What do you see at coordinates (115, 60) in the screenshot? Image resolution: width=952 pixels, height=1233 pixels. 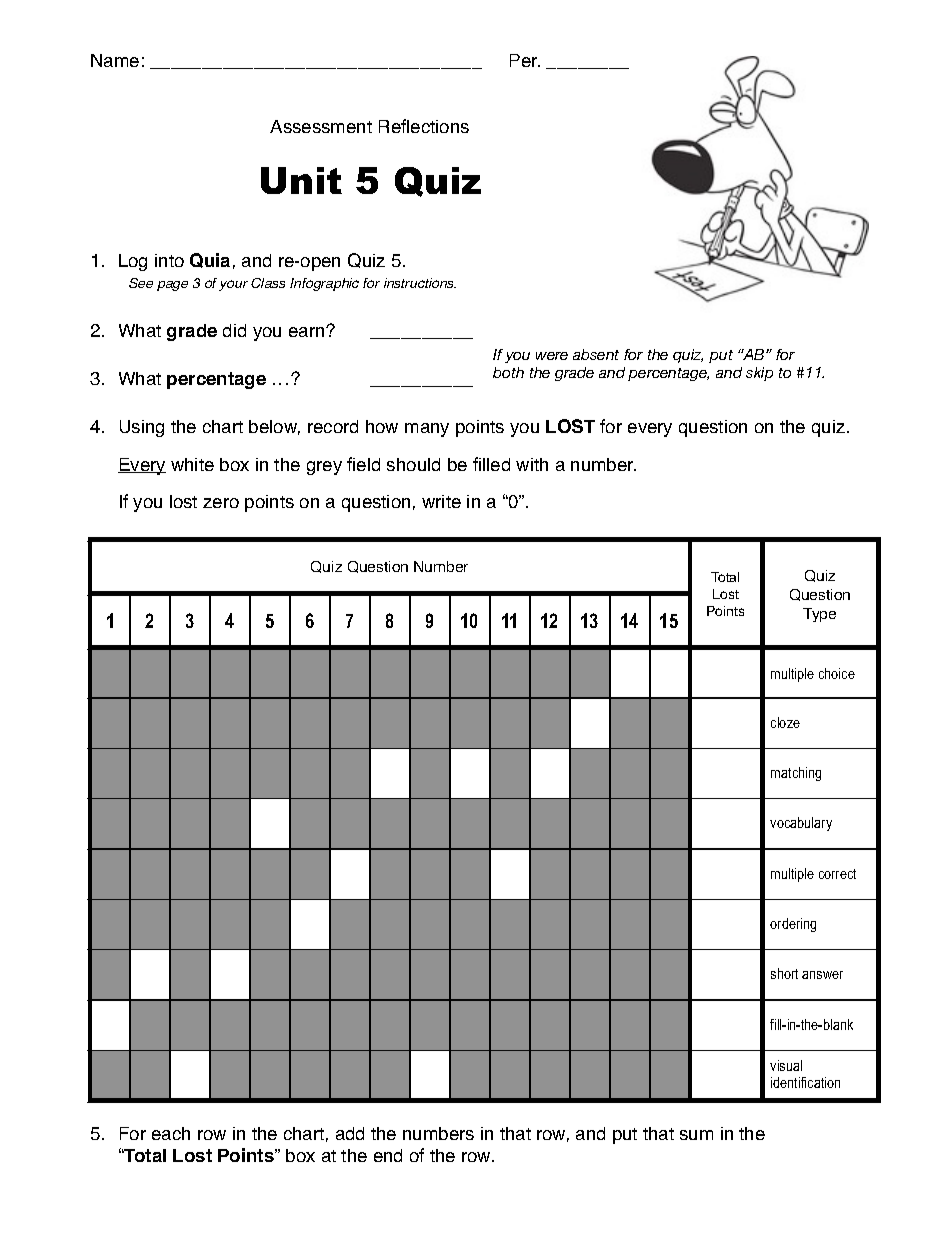 I see `Name` at bounding box center [115, 60].
